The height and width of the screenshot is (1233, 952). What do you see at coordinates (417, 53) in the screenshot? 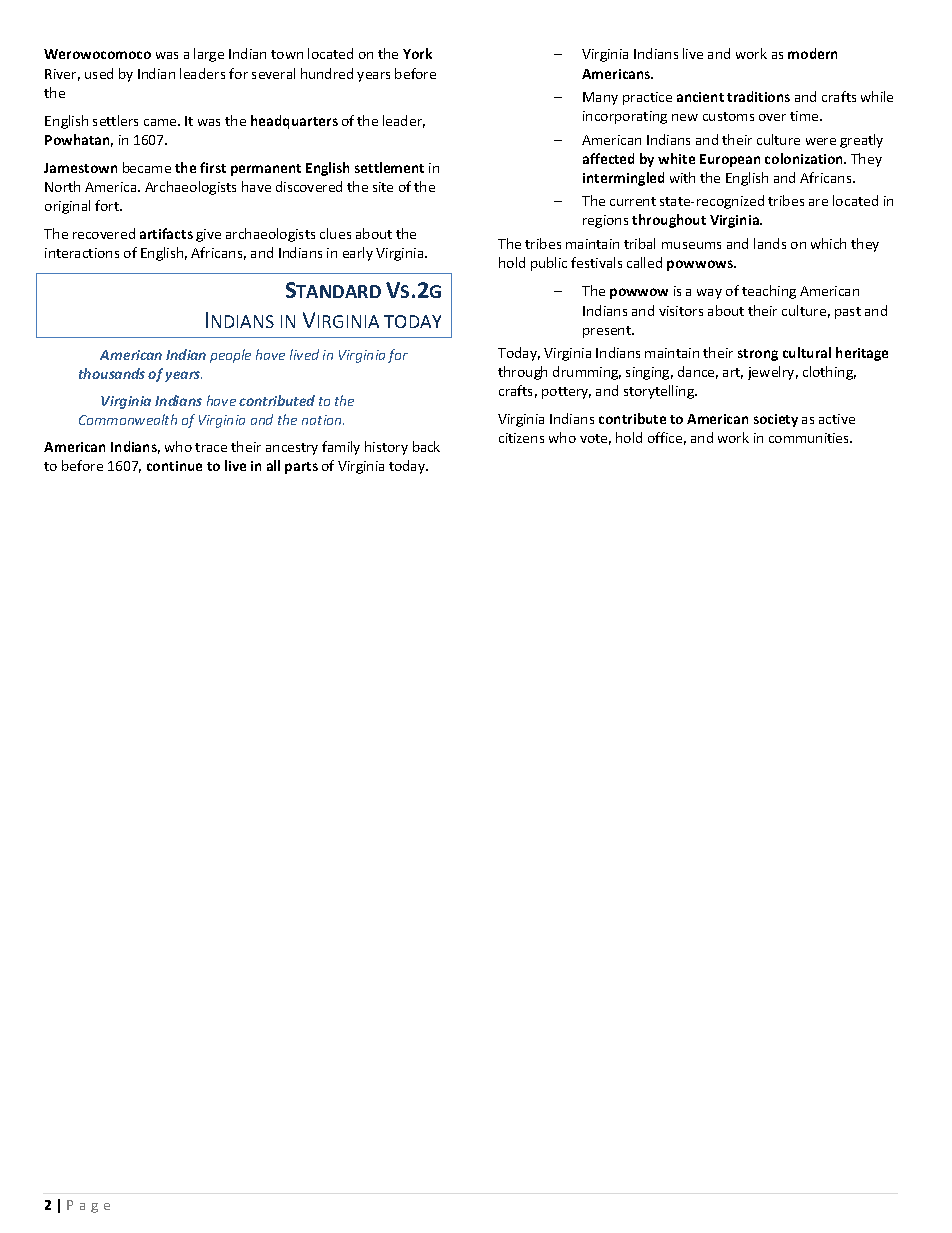
I see `York` at bounding box center [417, 53].
